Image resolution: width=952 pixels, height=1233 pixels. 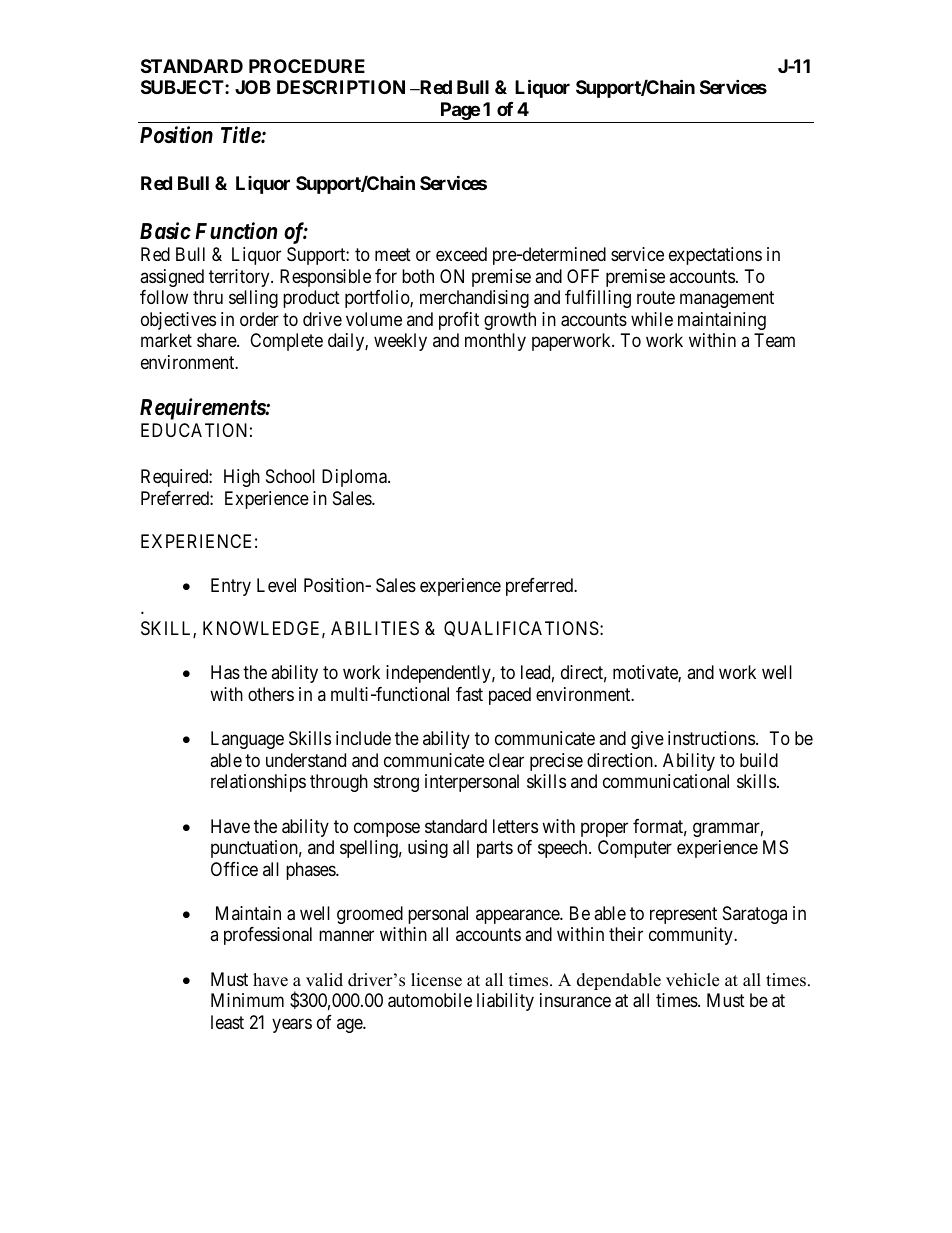 I want to click on DESCRIPTION, so click(x=341, y=87).
